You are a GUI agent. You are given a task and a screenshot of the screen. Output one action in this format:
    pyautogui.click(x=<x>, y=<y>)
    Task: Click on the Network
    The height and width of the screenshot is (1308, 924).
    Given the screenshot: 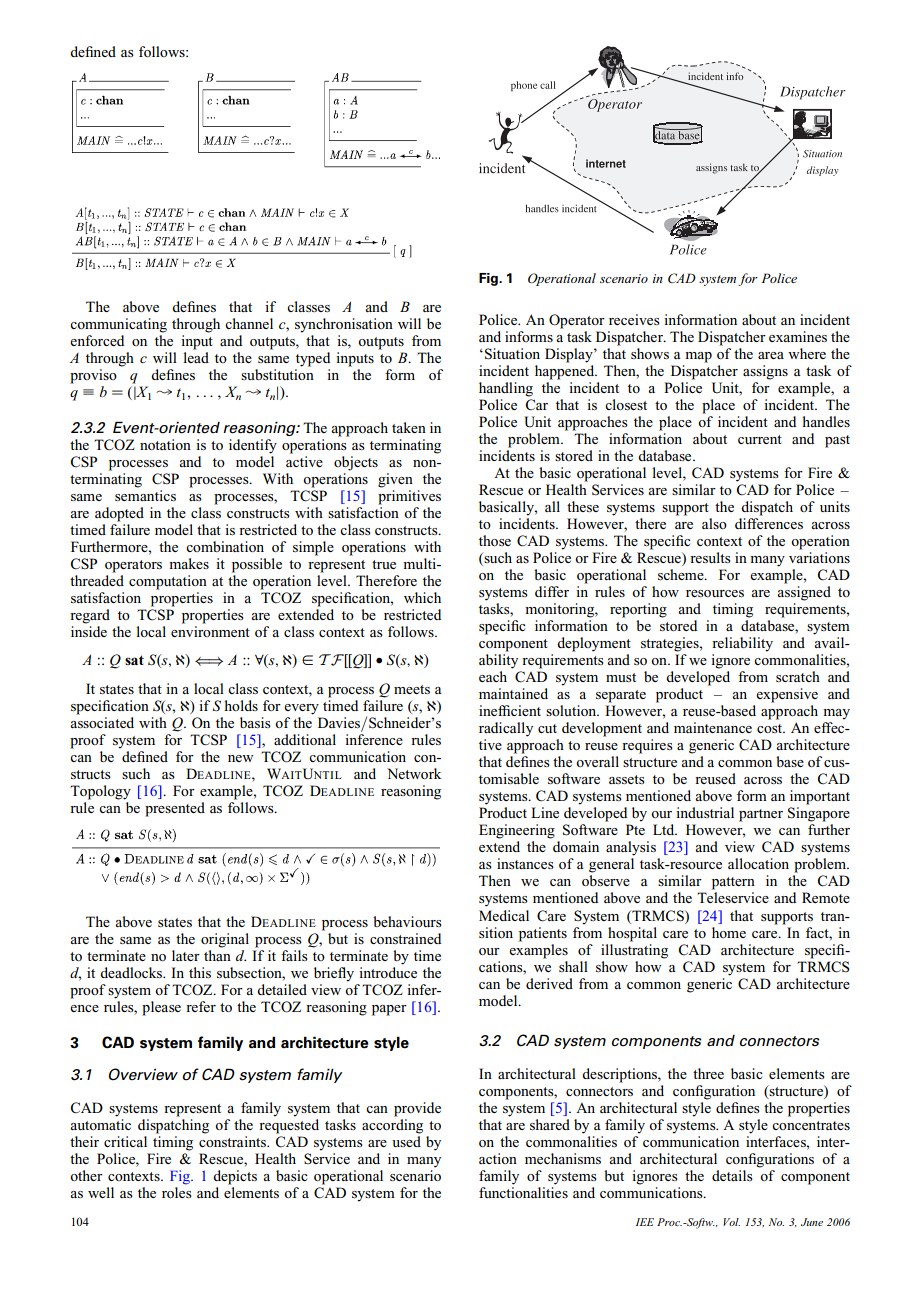 What is the action you would take?
    pyautogui.click(x=414, y=773)
